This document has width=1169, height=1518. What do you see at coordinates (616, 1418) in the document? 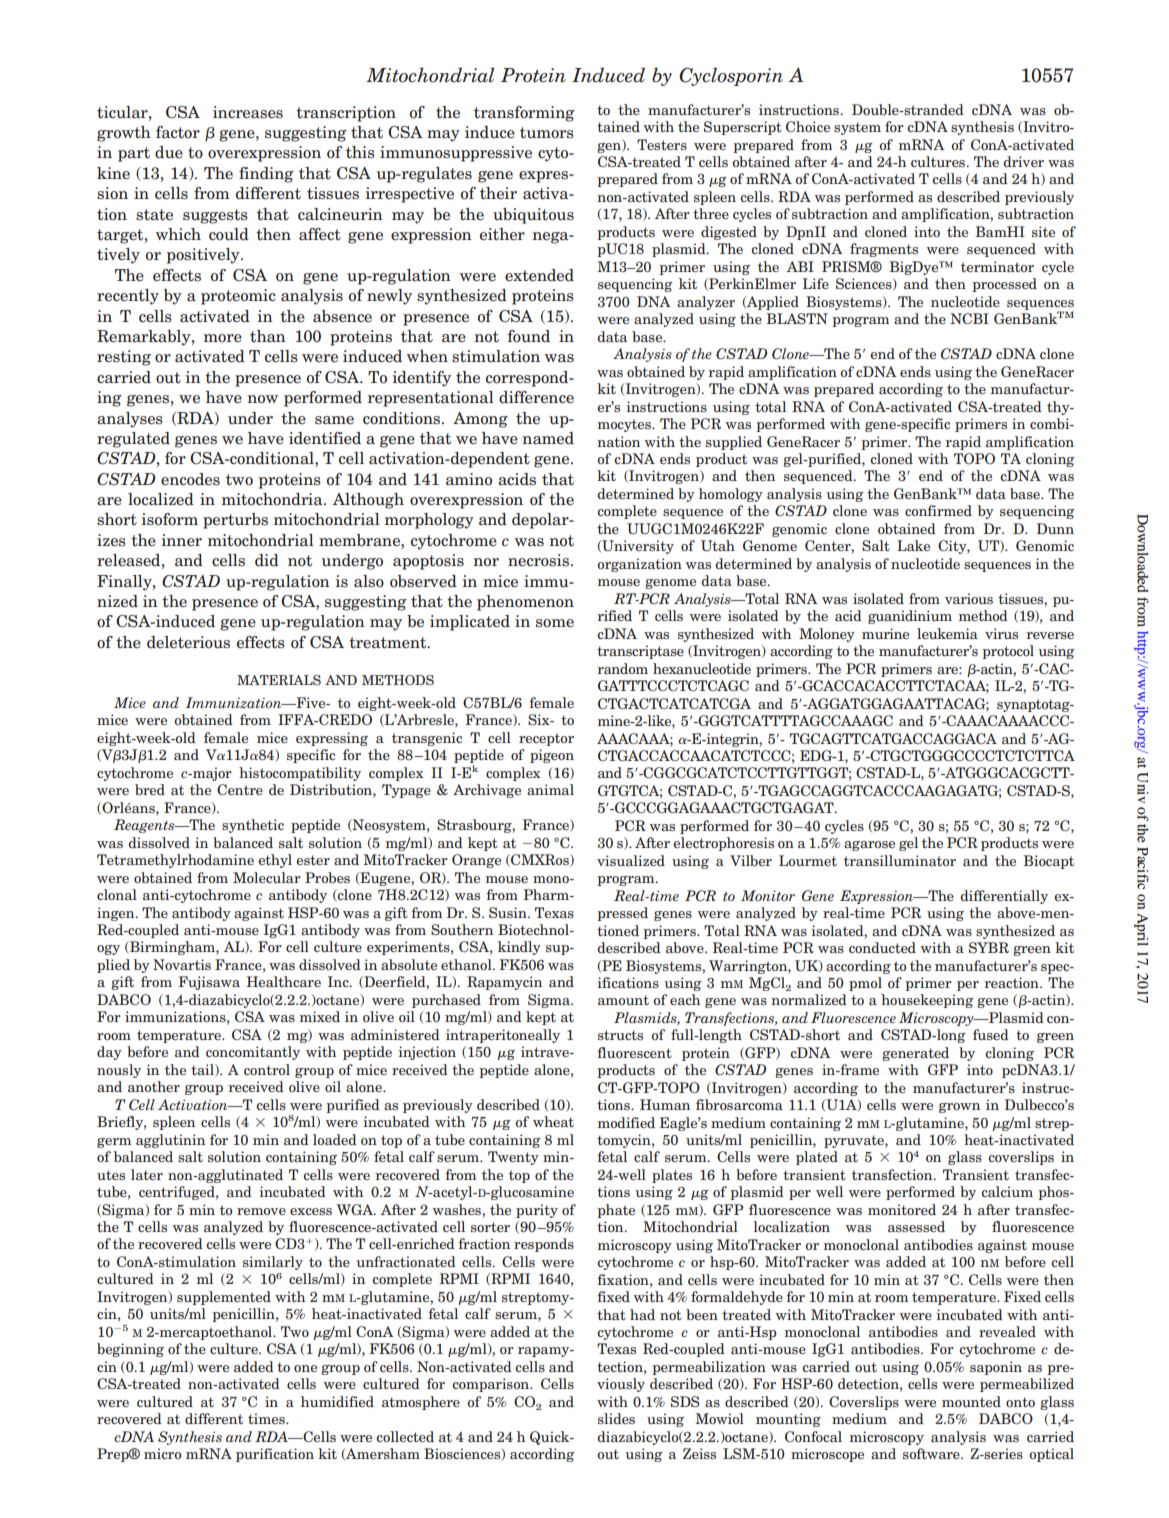
I see `slides` at bounding box center [616, 1418].
